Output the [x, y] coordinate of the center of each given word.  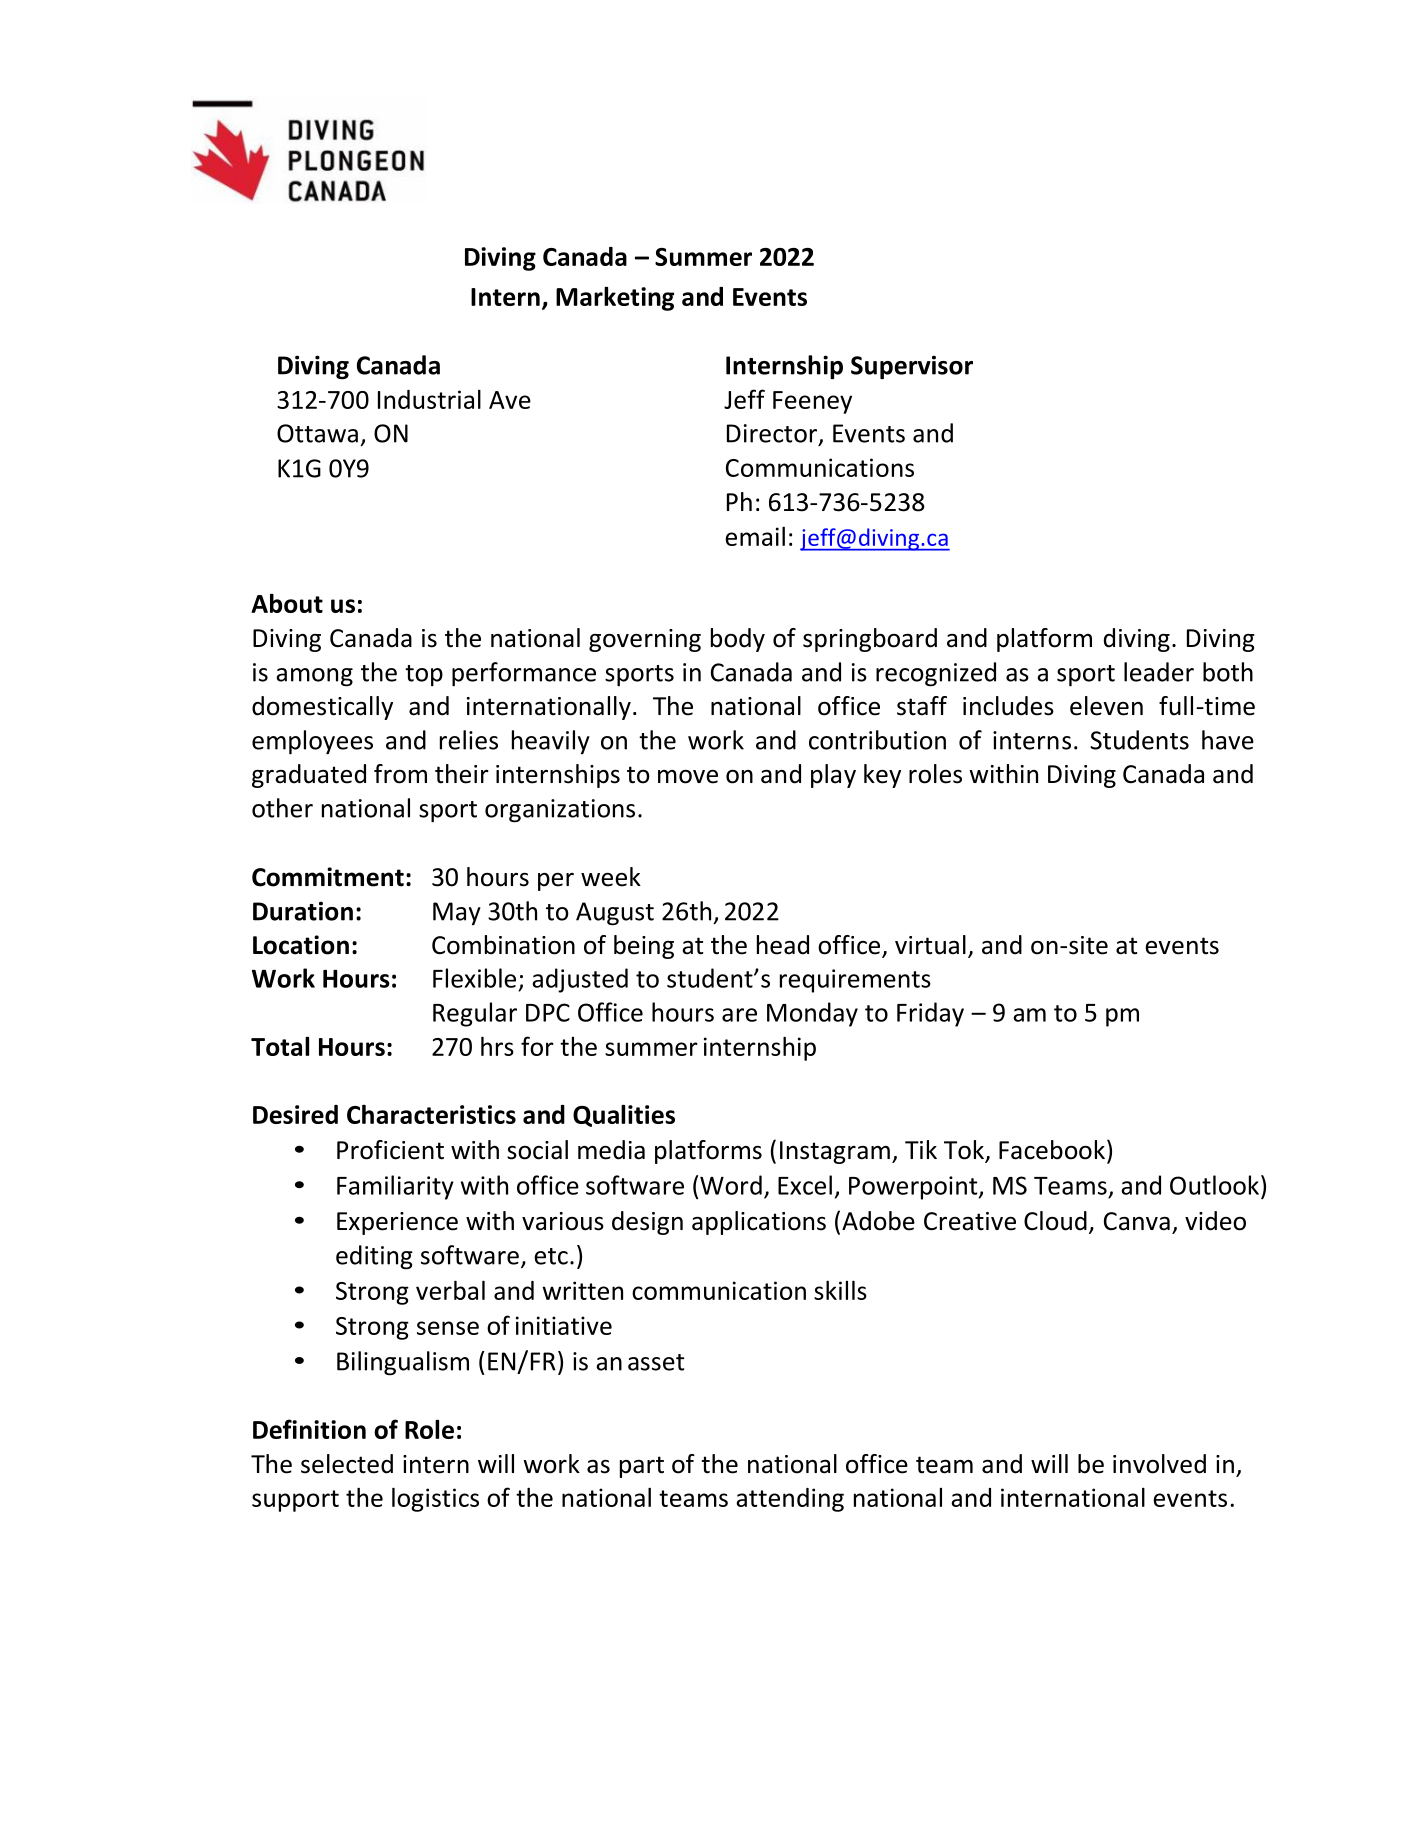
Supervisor [912, 367]
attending [790, 1500]
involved [1159, 1464]
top [424, 675]
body [738, 640]
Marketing [615, 299]
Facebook [1052, 1150]
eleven [1106, 706]
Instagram [835, 1152]
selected [347, 1464]
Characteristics [431, 1114]
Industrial [429, 399]
